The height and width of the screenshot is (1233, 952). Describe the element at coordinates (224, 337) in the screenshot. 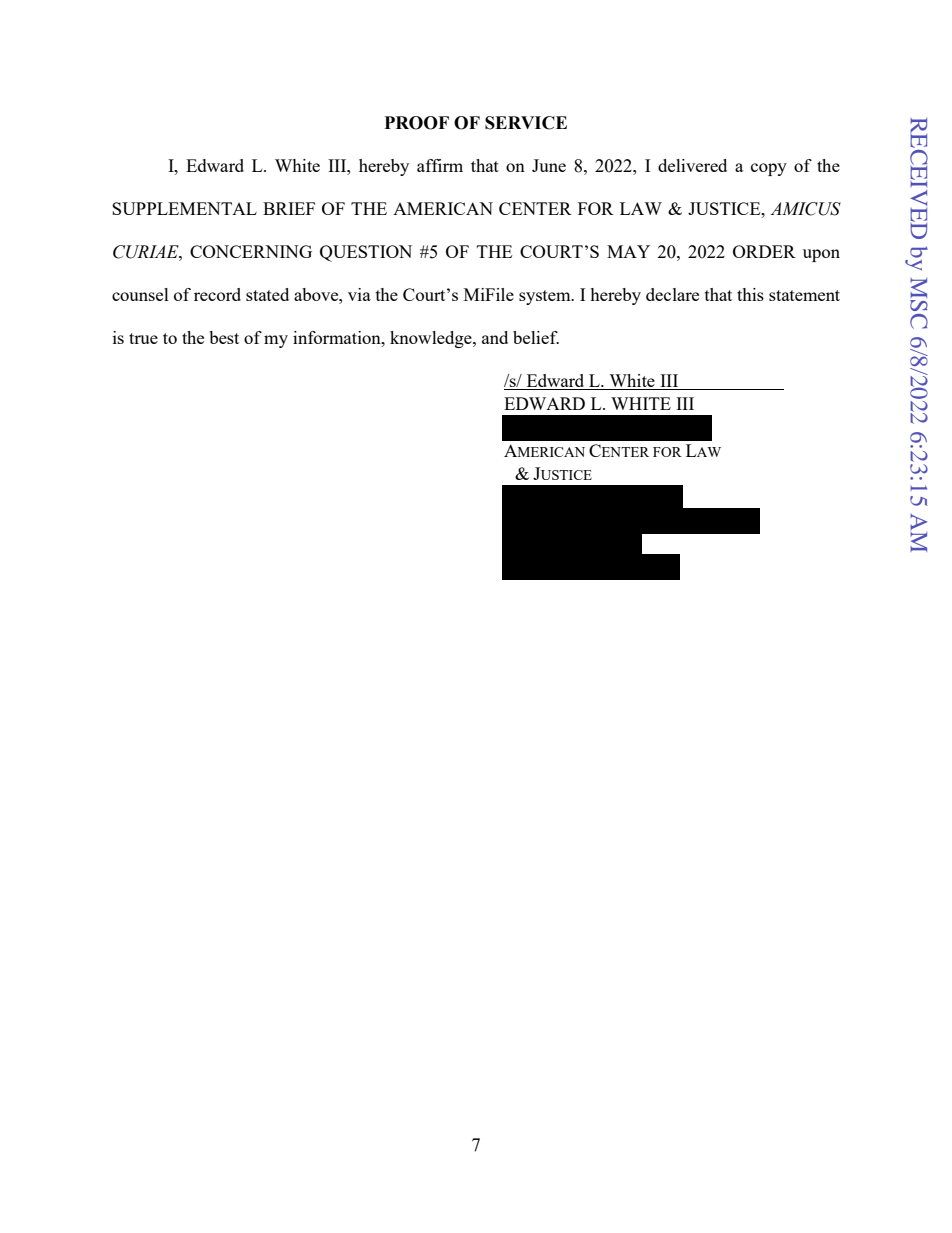

I see `best` at that location.
